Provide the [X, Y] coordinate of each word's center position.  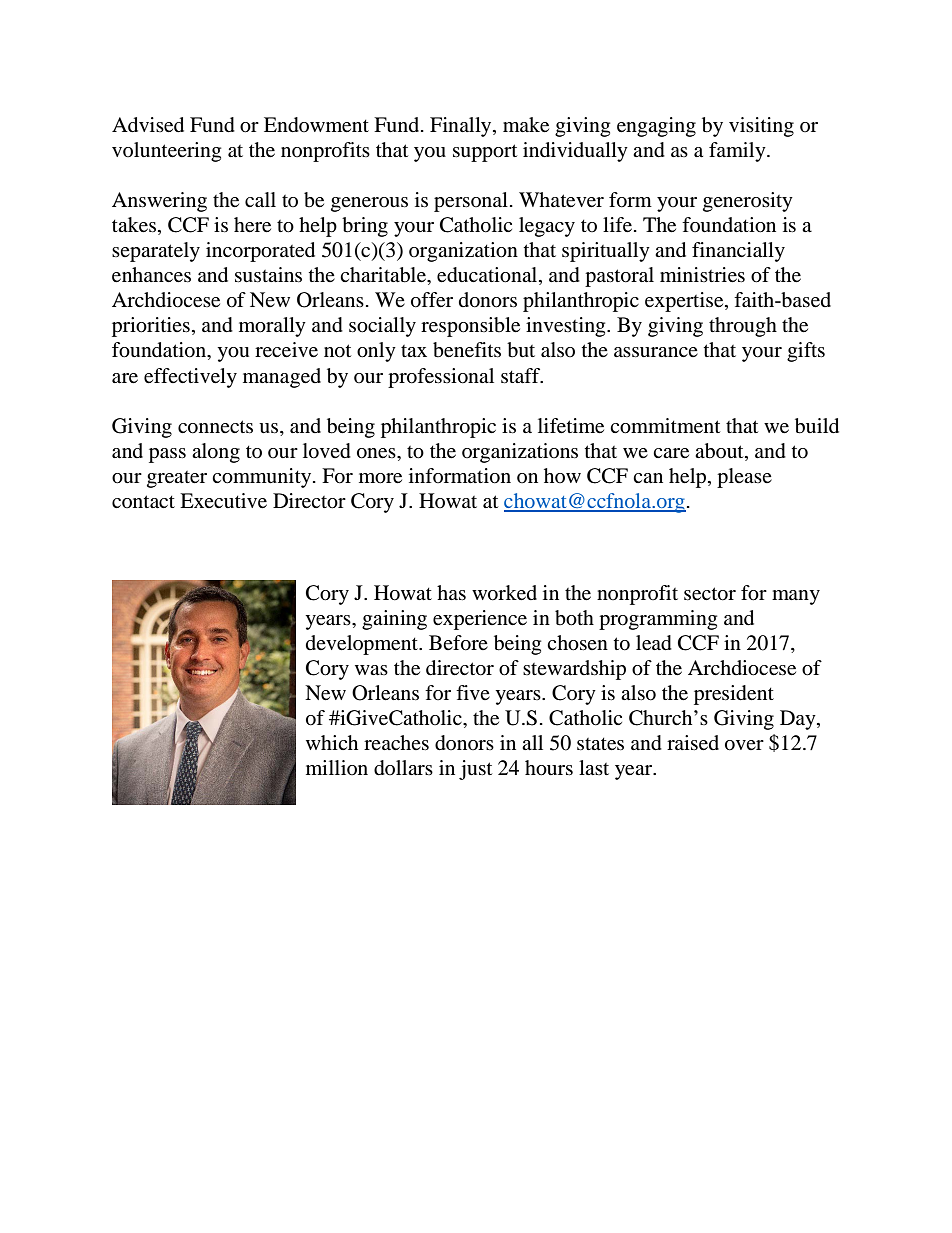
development [363, 645]
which [332, 742]
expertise [685, 302]
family [738, 152]
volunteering [166, 152]
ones [377, 453]
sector [710, 594]
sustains [268, 275]
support [485, 153]
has [451, 592]
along [216, 453]
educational [488, 276]
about [720, 451]
